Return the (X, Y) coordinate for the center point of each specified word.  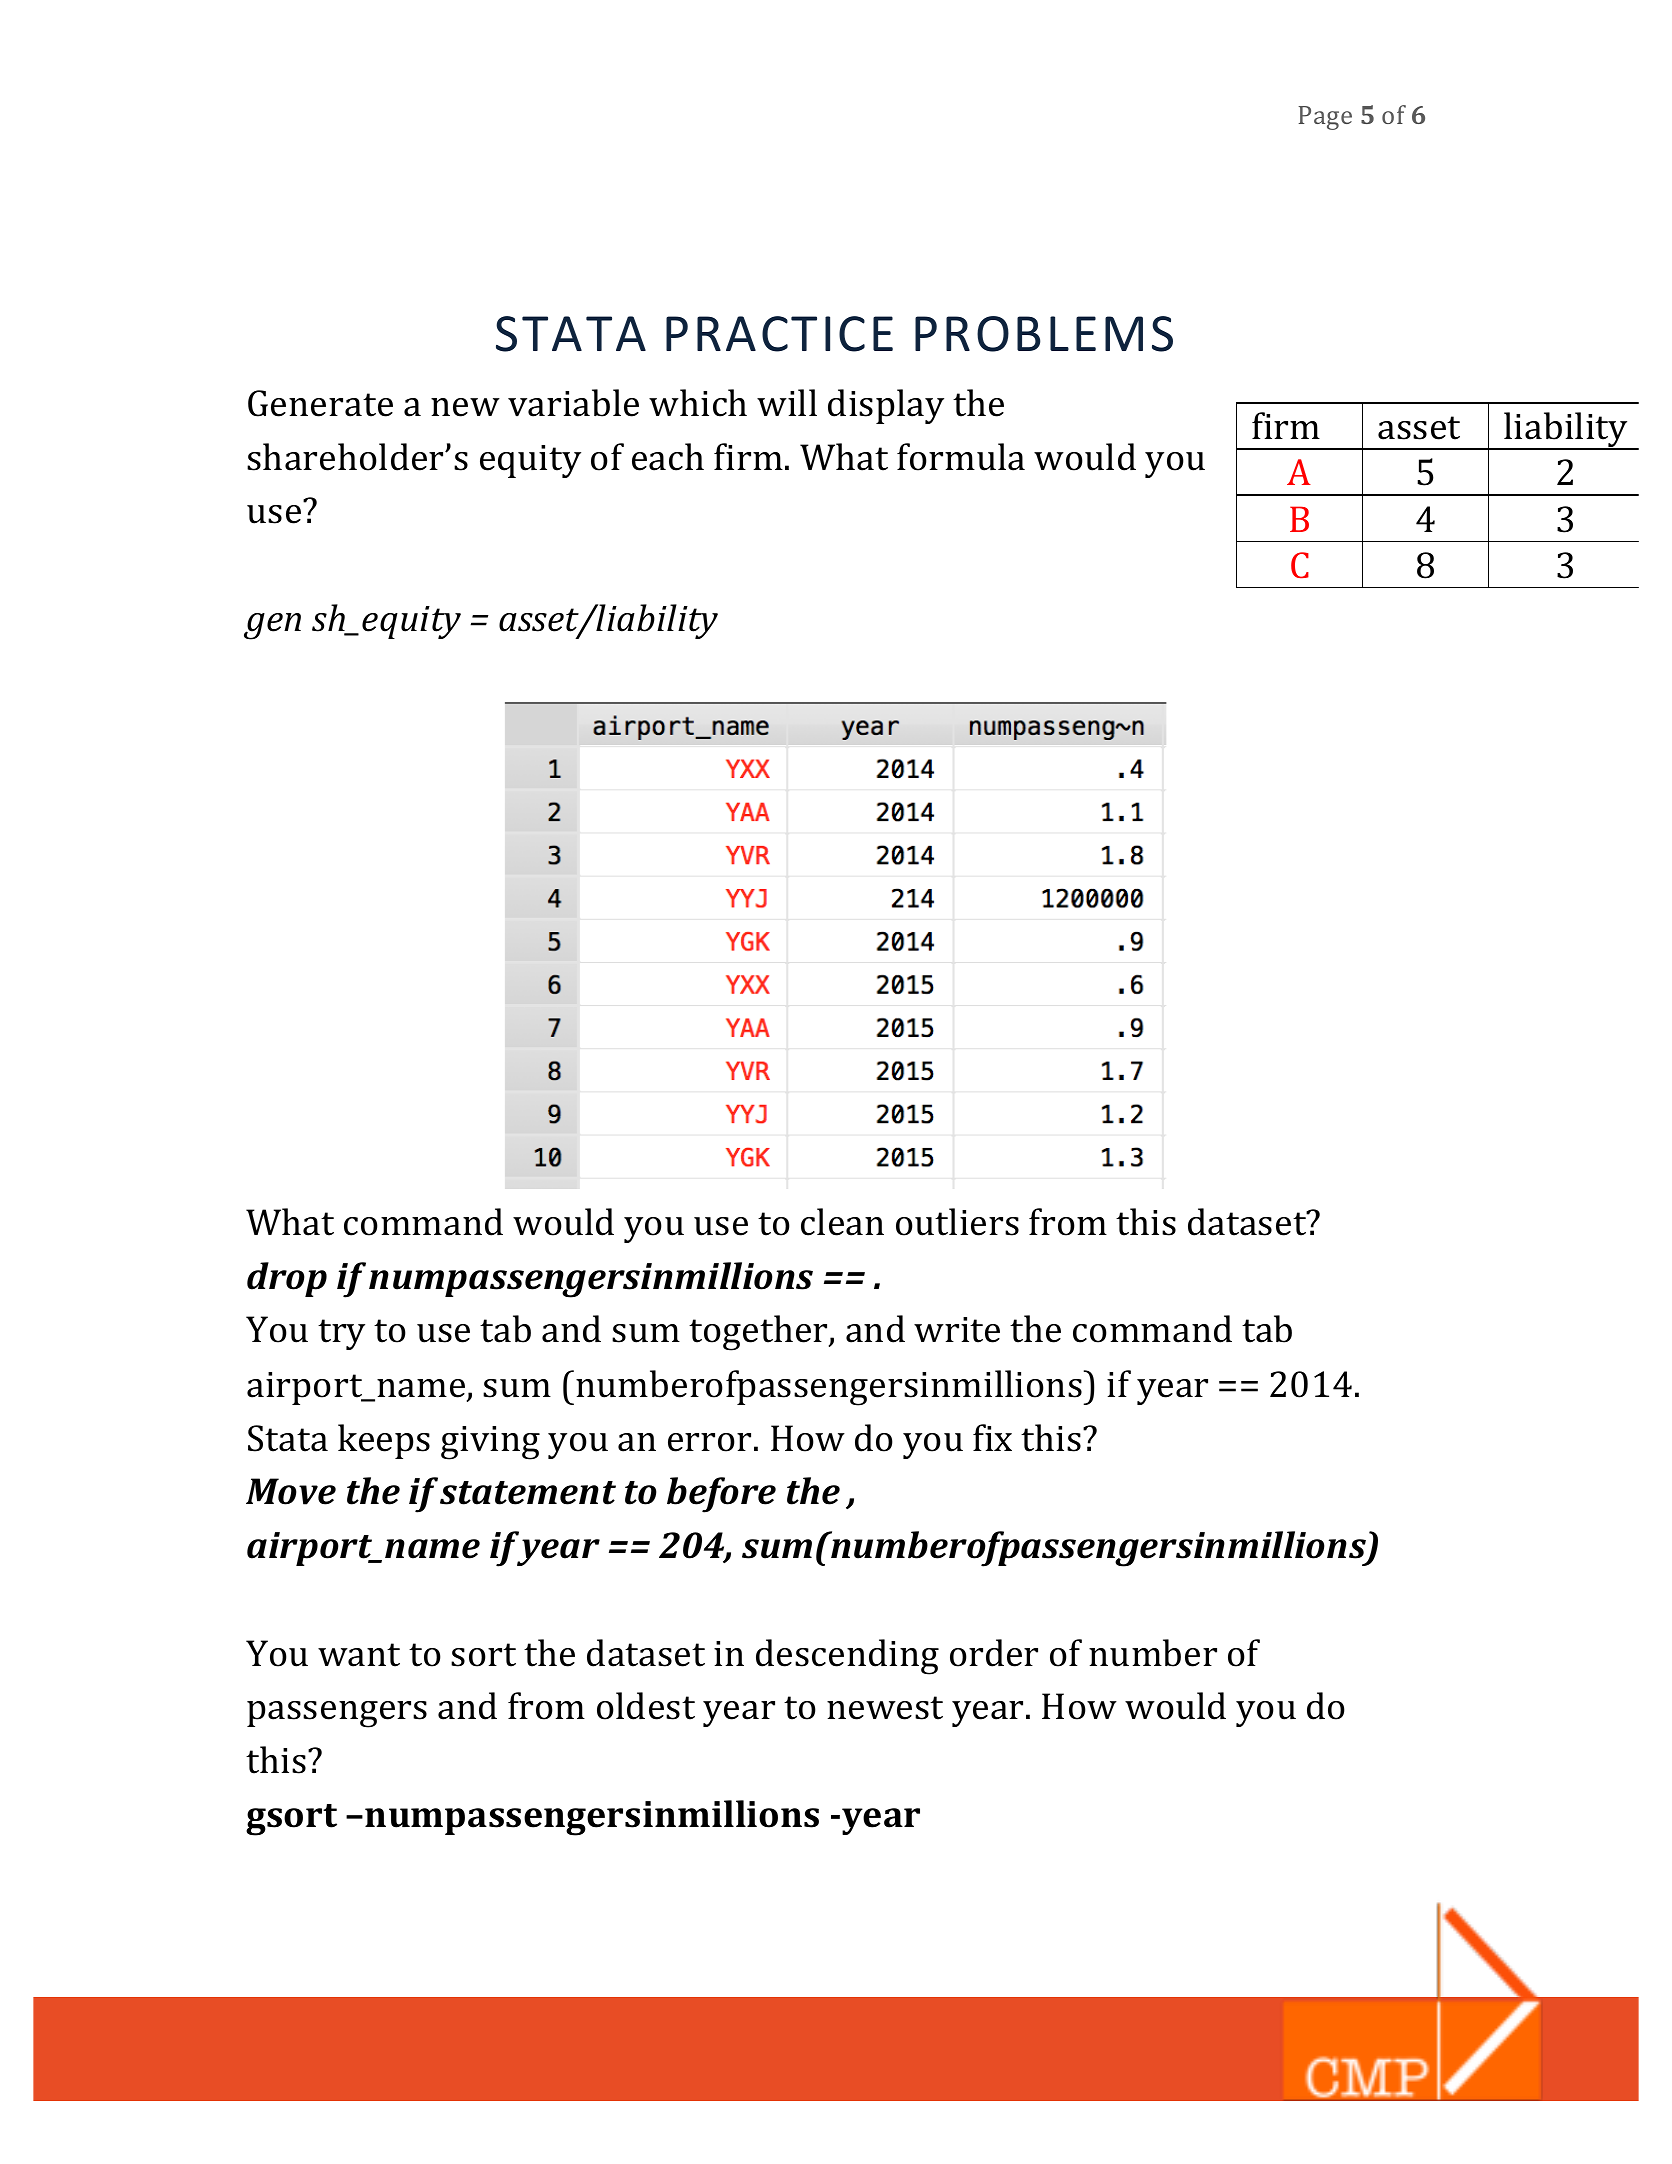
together (759, 1333)
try (341, 1334)
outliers (957, 1222)
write (957, 1330)
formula (961, 457)
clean (842, 1222)
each (668, 457)
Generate (320, 403)
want (359, 1655)
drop (287, 1279)
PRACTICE (779, 334)
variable (573, 403)
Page (1325, 118)
